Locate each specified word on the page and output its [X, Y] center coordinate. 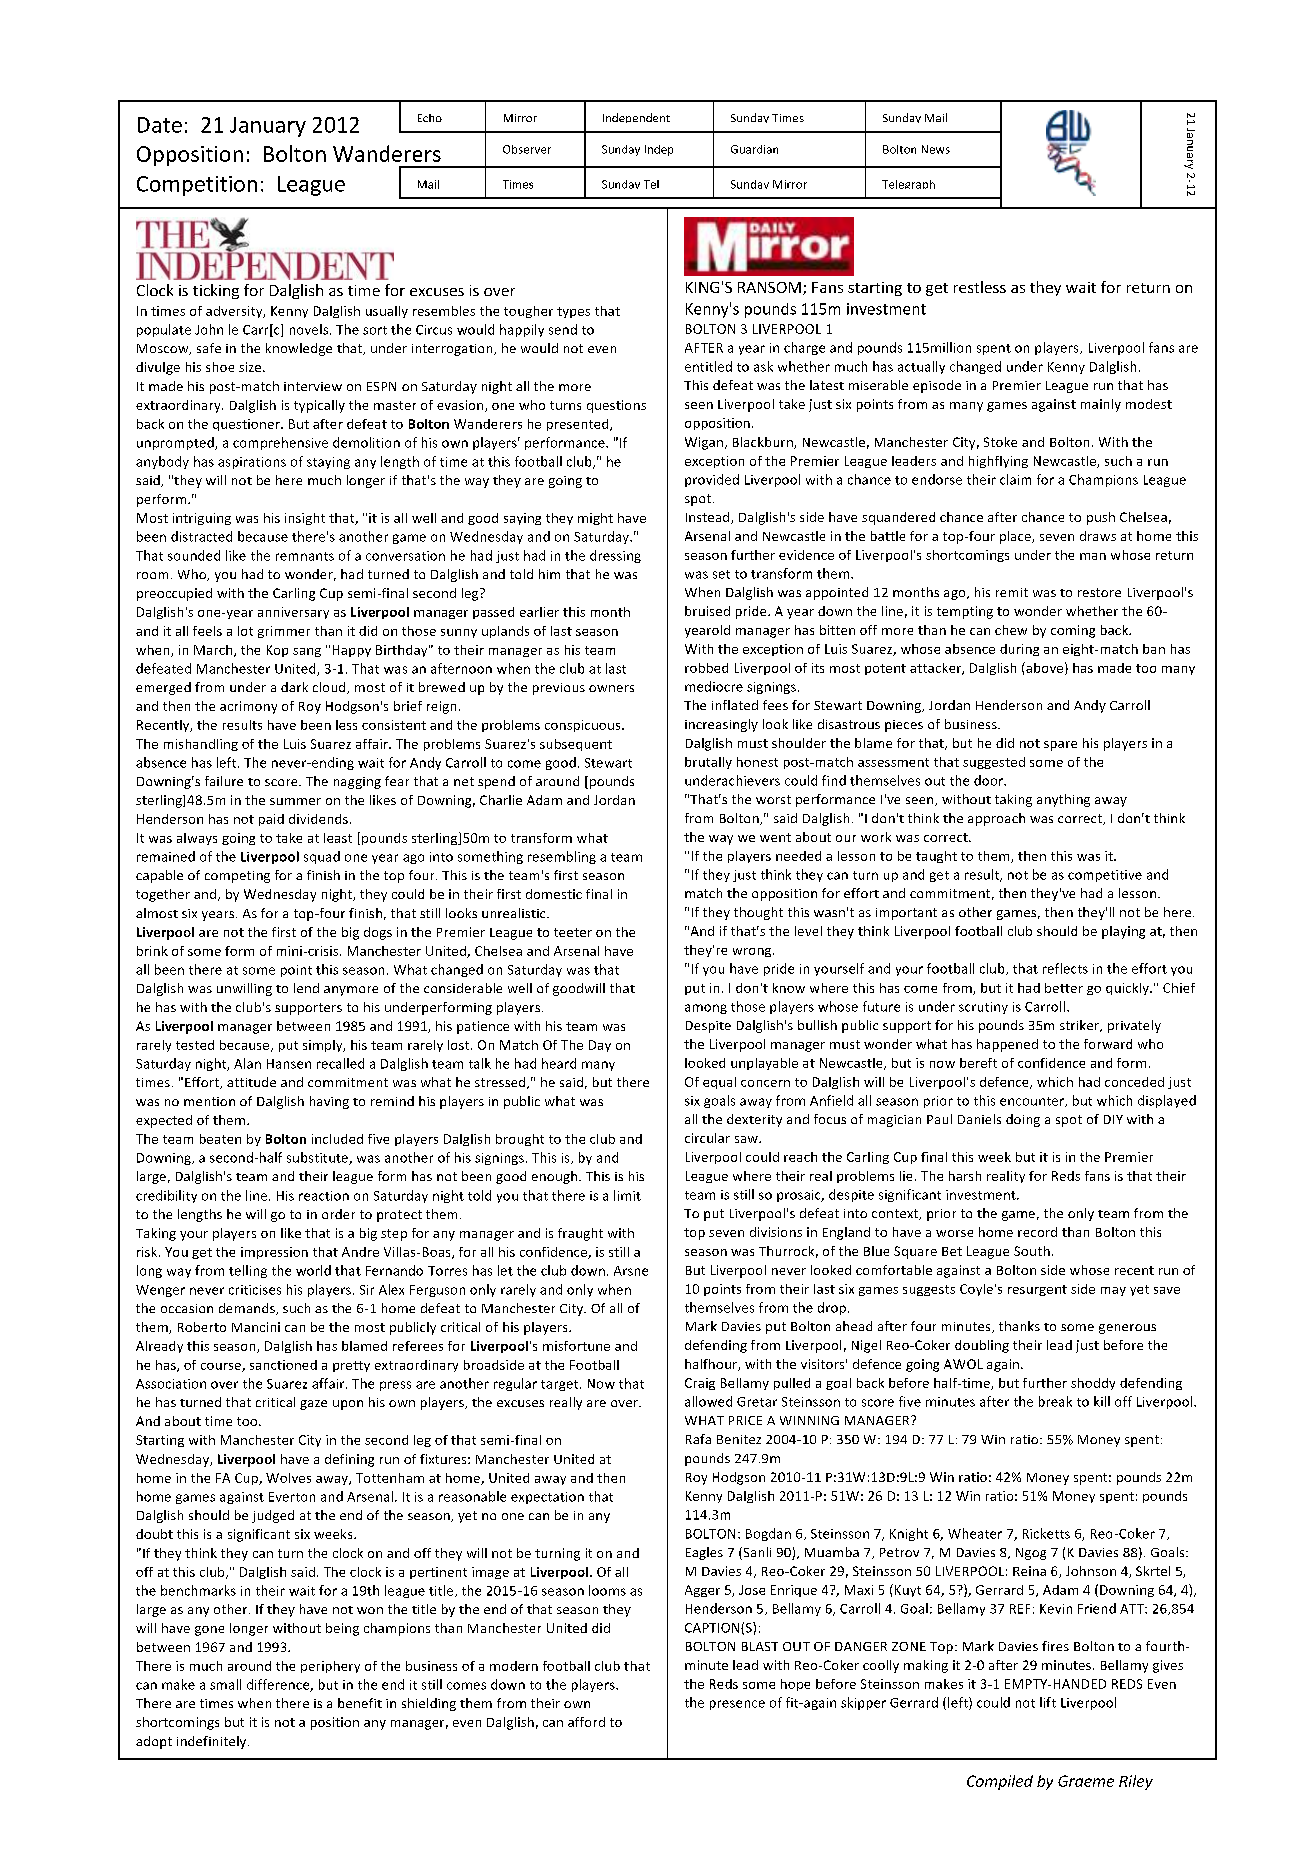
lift [1048, 1702]
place [1016, 537]
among [706, 1009]
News [936, 149]
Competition [197, 186]
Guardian [754, 149]
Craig [700, 1384]
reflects [1065, 968]
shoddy [1093, 1384]
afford [586, 1722]
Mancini [256, 1327]
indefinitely [213, 1742]
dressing [615, 556]
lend [306, 988]
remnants [305, 556]
